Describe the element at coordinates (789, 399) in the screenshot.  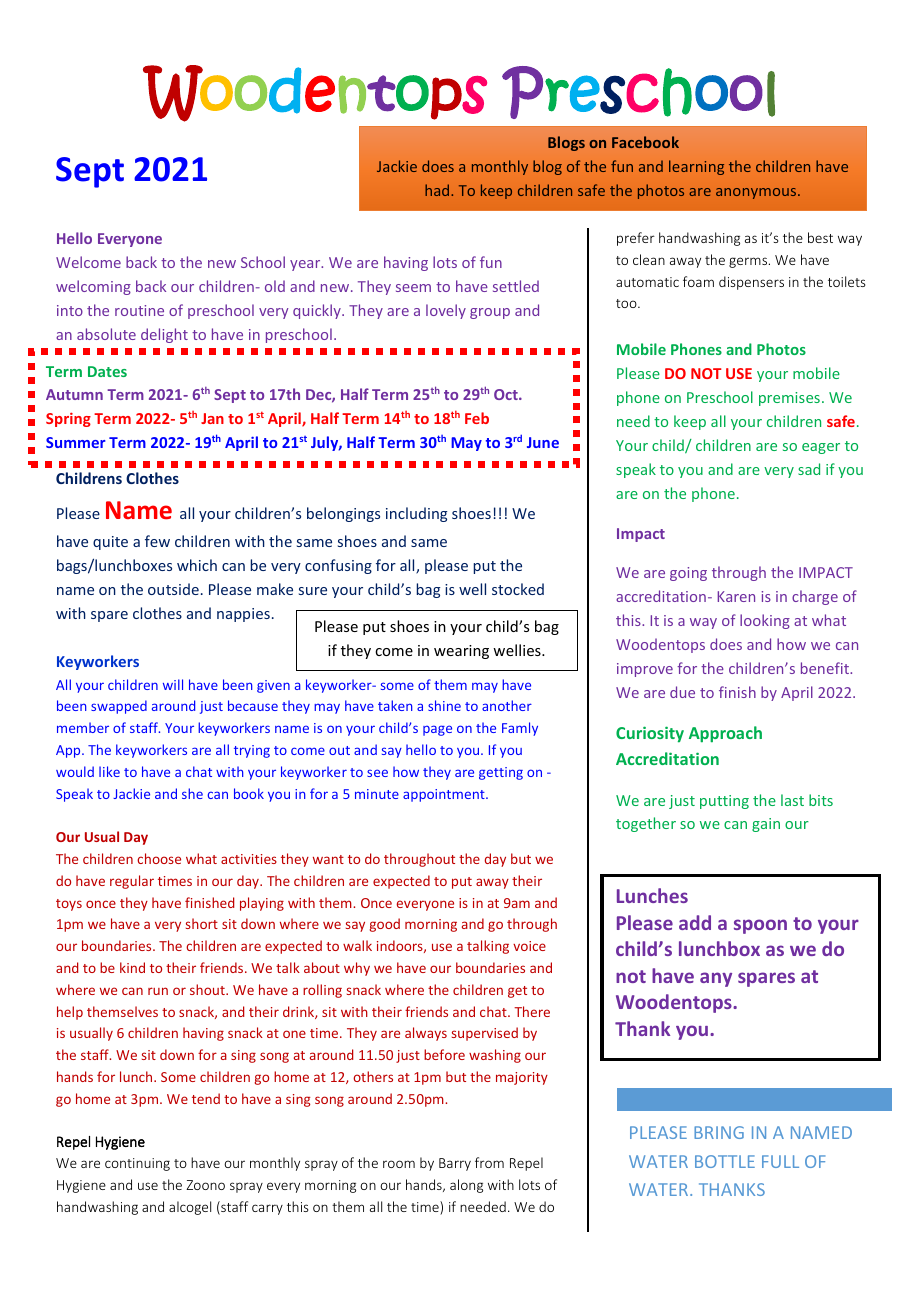
I see `premises` at that location.
